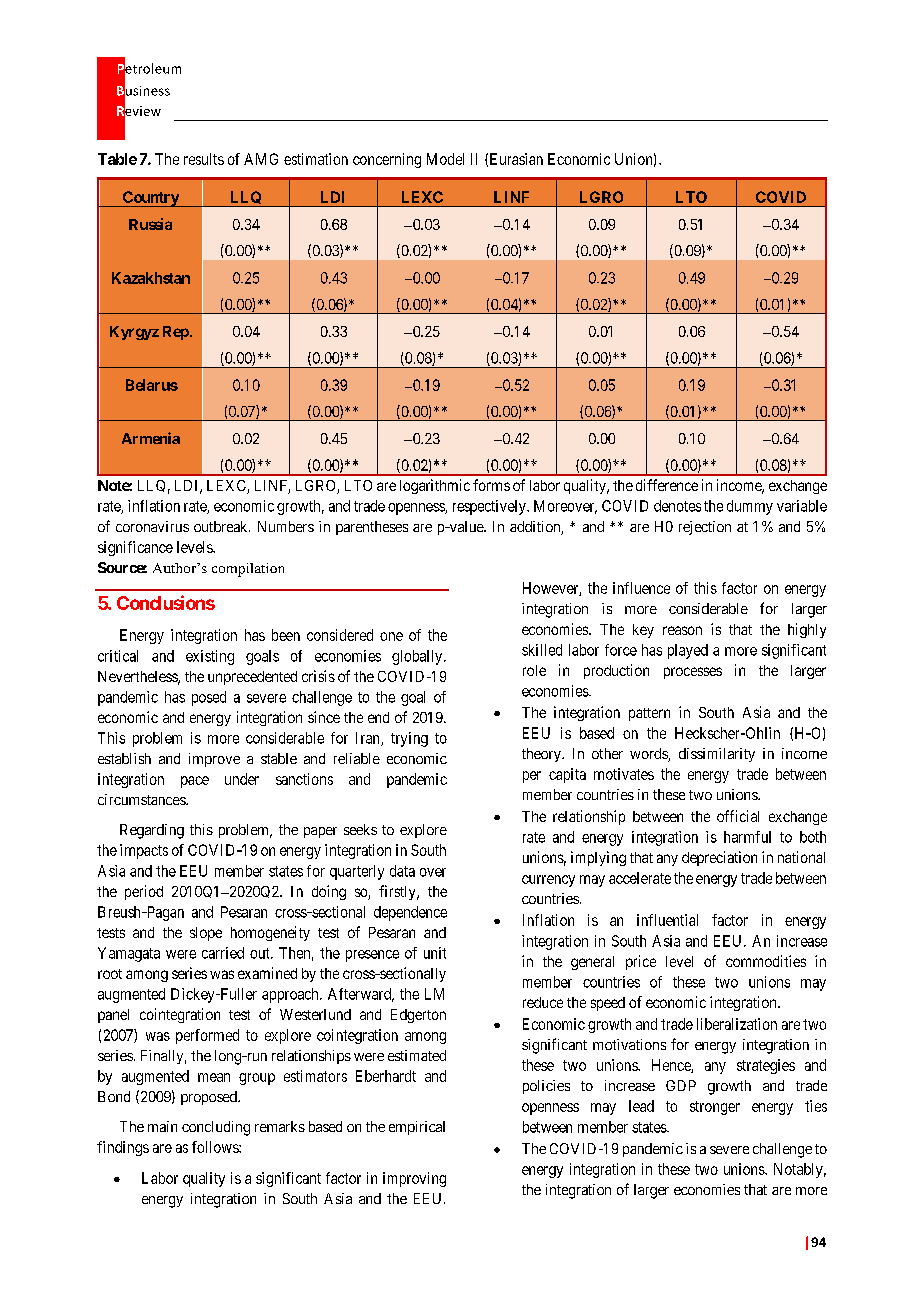 The width and height of the page is (924, 1308). What do you see at coordinates (715, 1108) in the page?
I see `stronger` at bounding box center [715, 1108].
